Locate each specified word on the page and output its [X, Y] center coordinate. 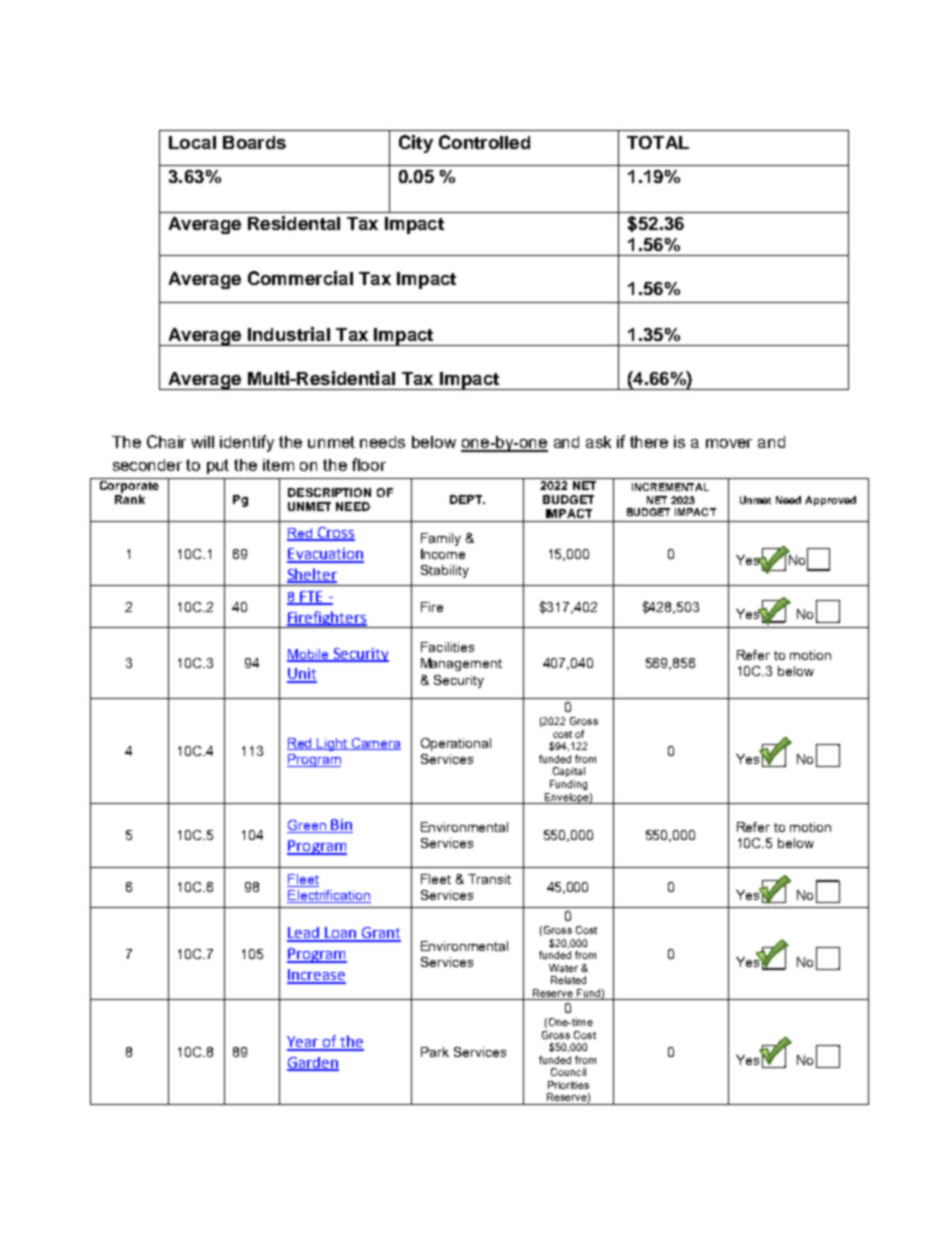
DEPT [467, 499]
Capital [569, 772]
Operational [456, 744]
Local [192, 142]
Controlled [484, 142]
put [218, 466]
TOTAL [658, 142]
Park [435, 1052]
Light [333, 744]
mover [729, 443]
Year [304, 1043]
